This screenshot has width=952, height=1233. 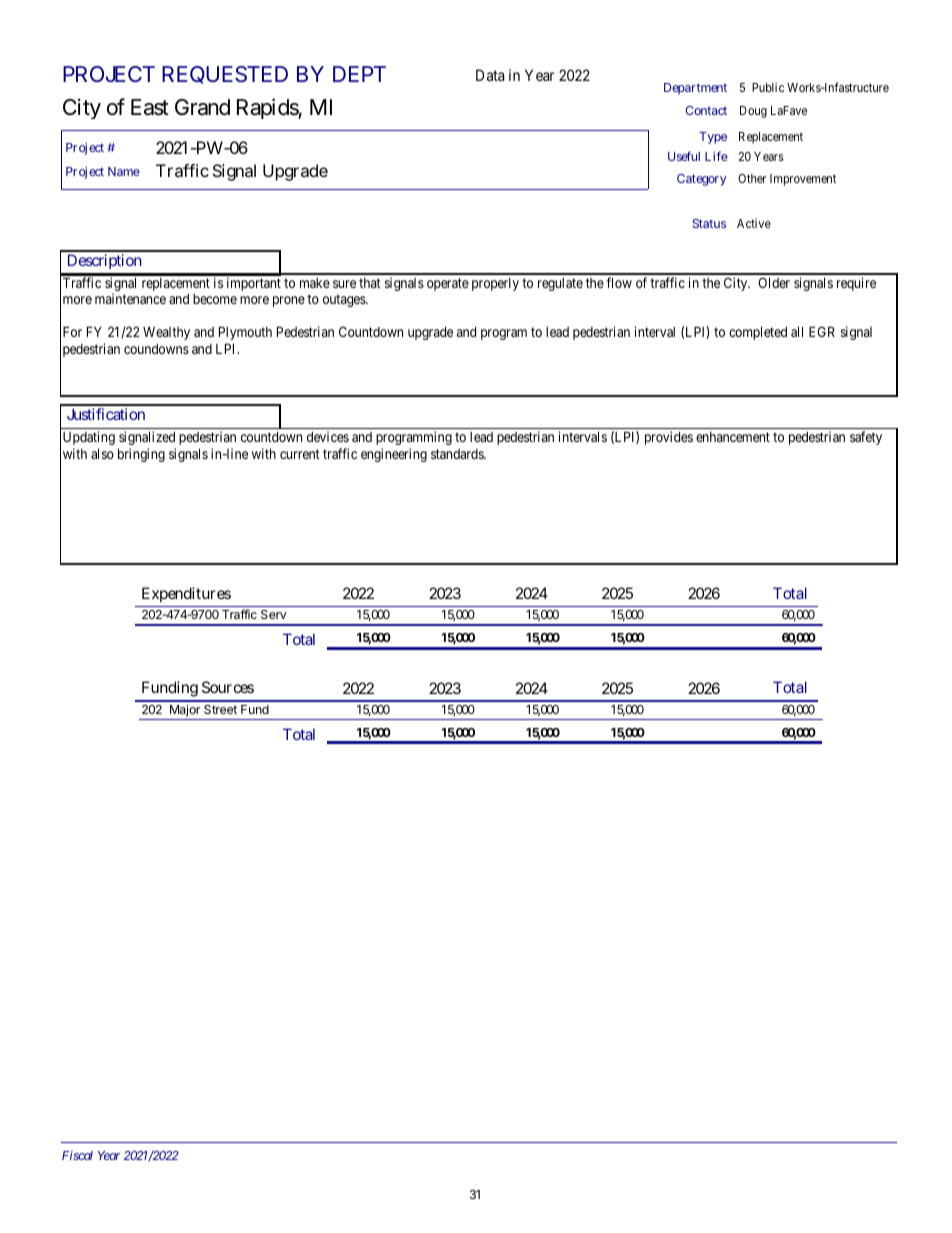 What do you see at coordinates (166, 333) in the screenshot?
I see `Wealthy` at bounding box center [166, 333].
